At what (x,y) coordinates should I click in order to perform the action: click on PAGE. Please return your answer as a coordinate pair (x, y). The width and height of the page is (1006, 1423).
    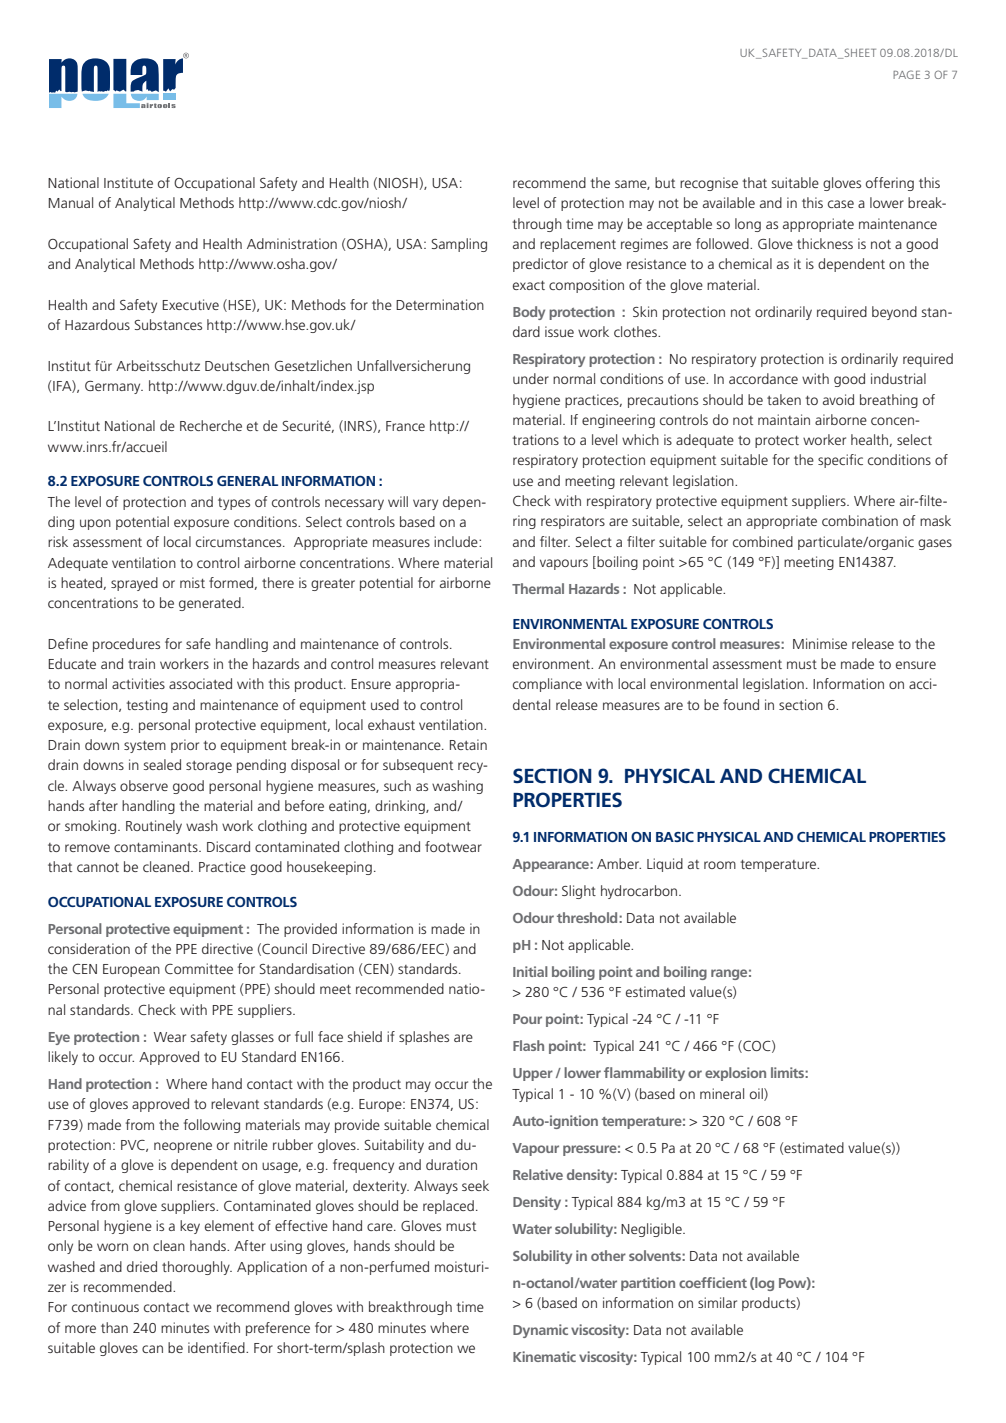
    Looking at the image, I should click on (906, 74).
